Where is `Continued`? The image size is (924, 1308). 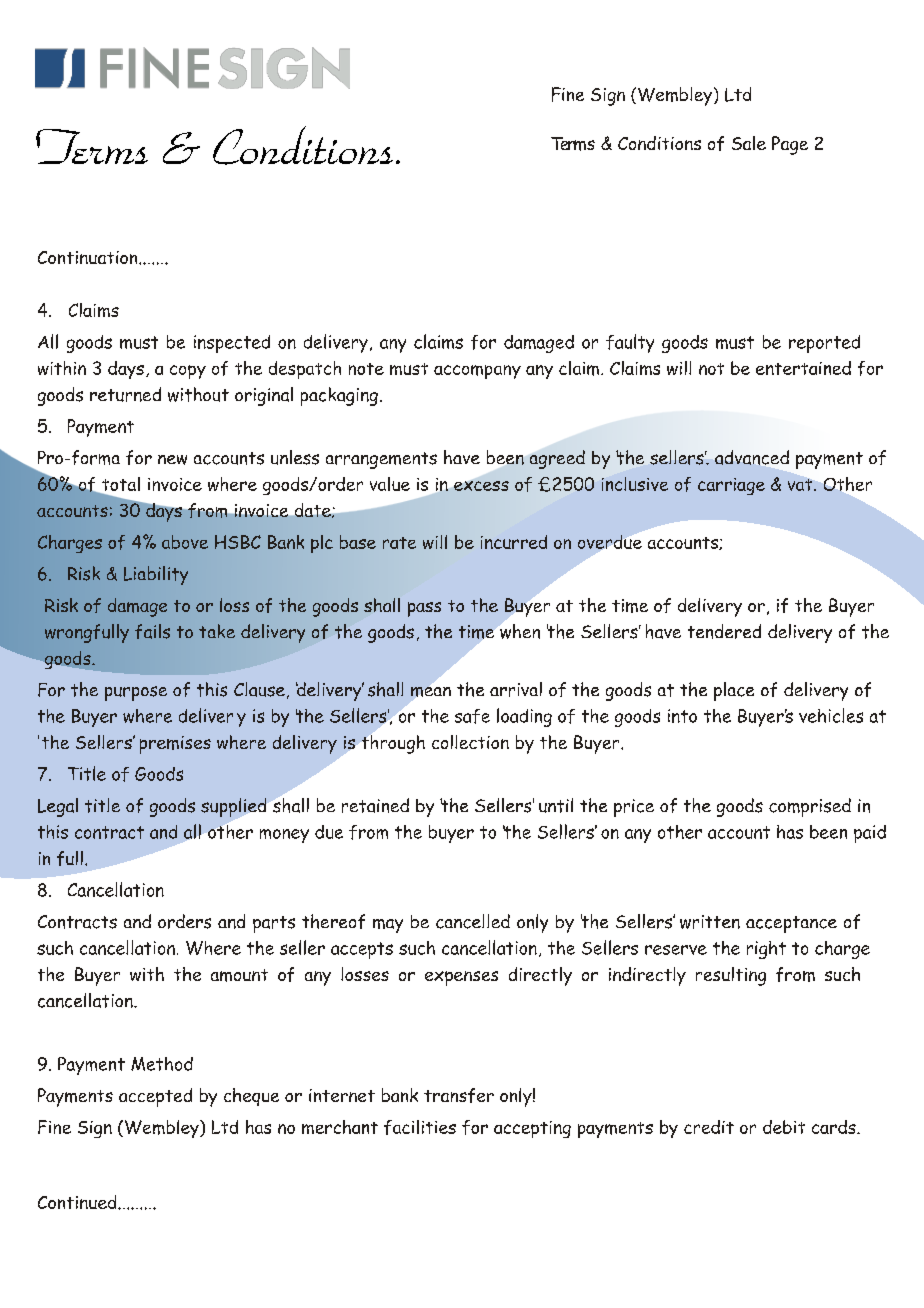 Continued is located at coordinates (78, 1202).
